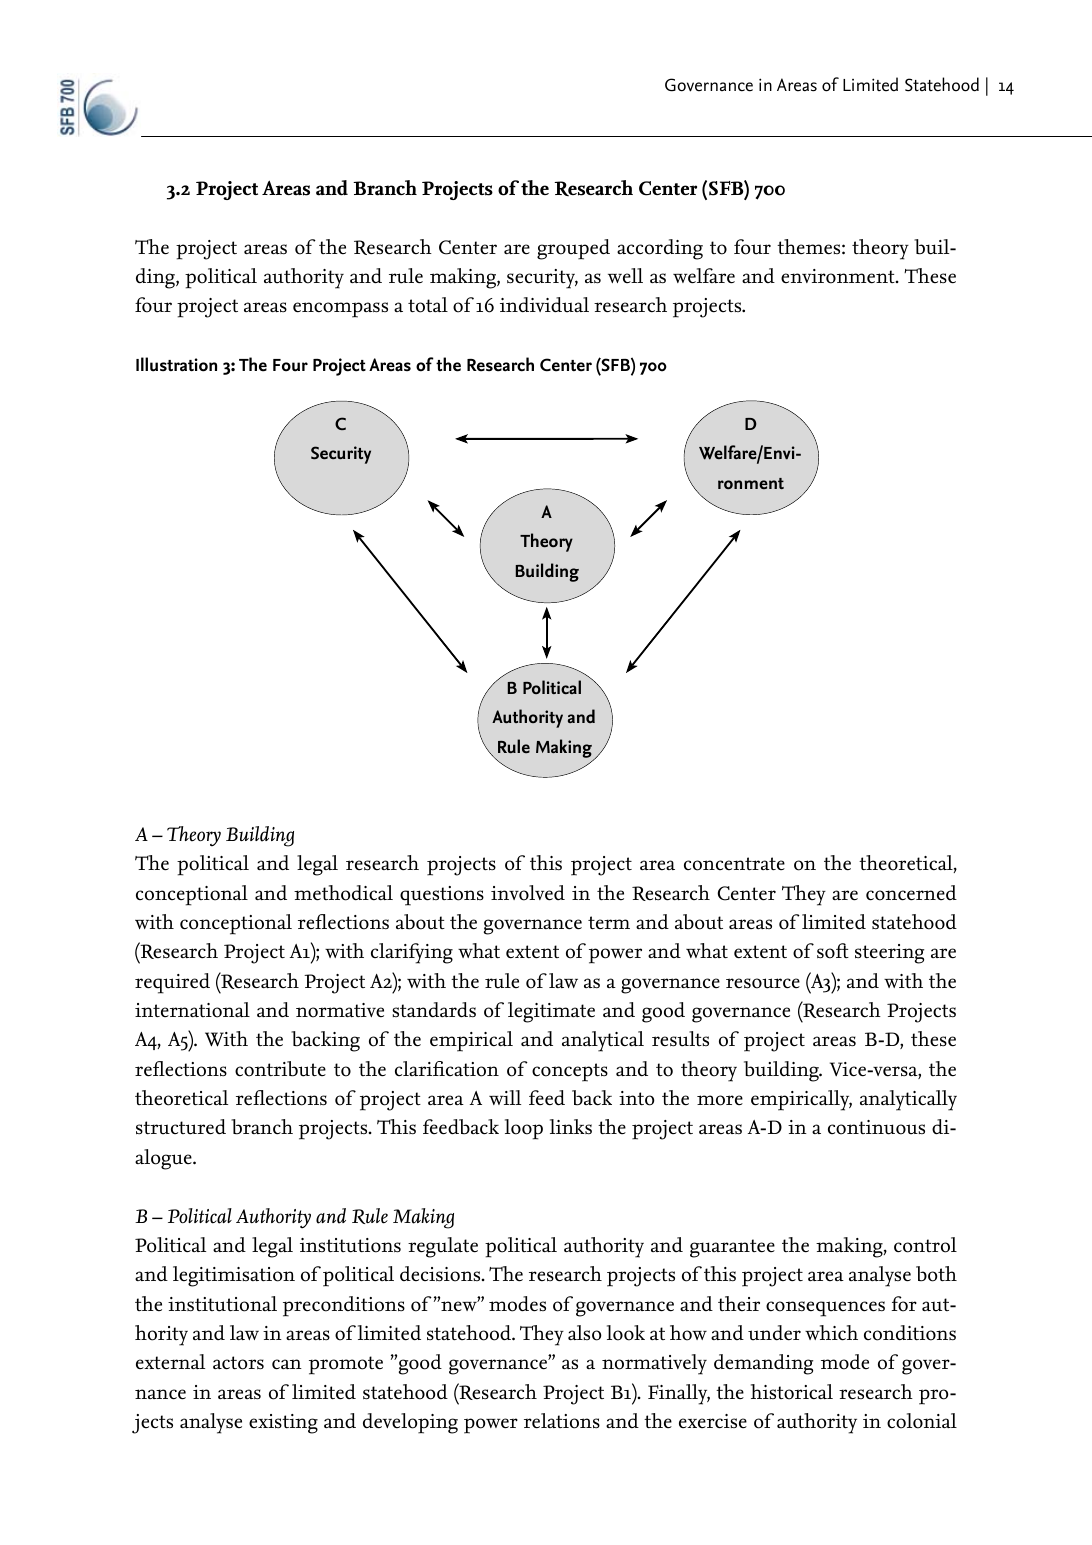 The width and height of the page is (1092, 1545). Describe the element at coordinates (562, 1421) in the page. I see `relations` at that location.
